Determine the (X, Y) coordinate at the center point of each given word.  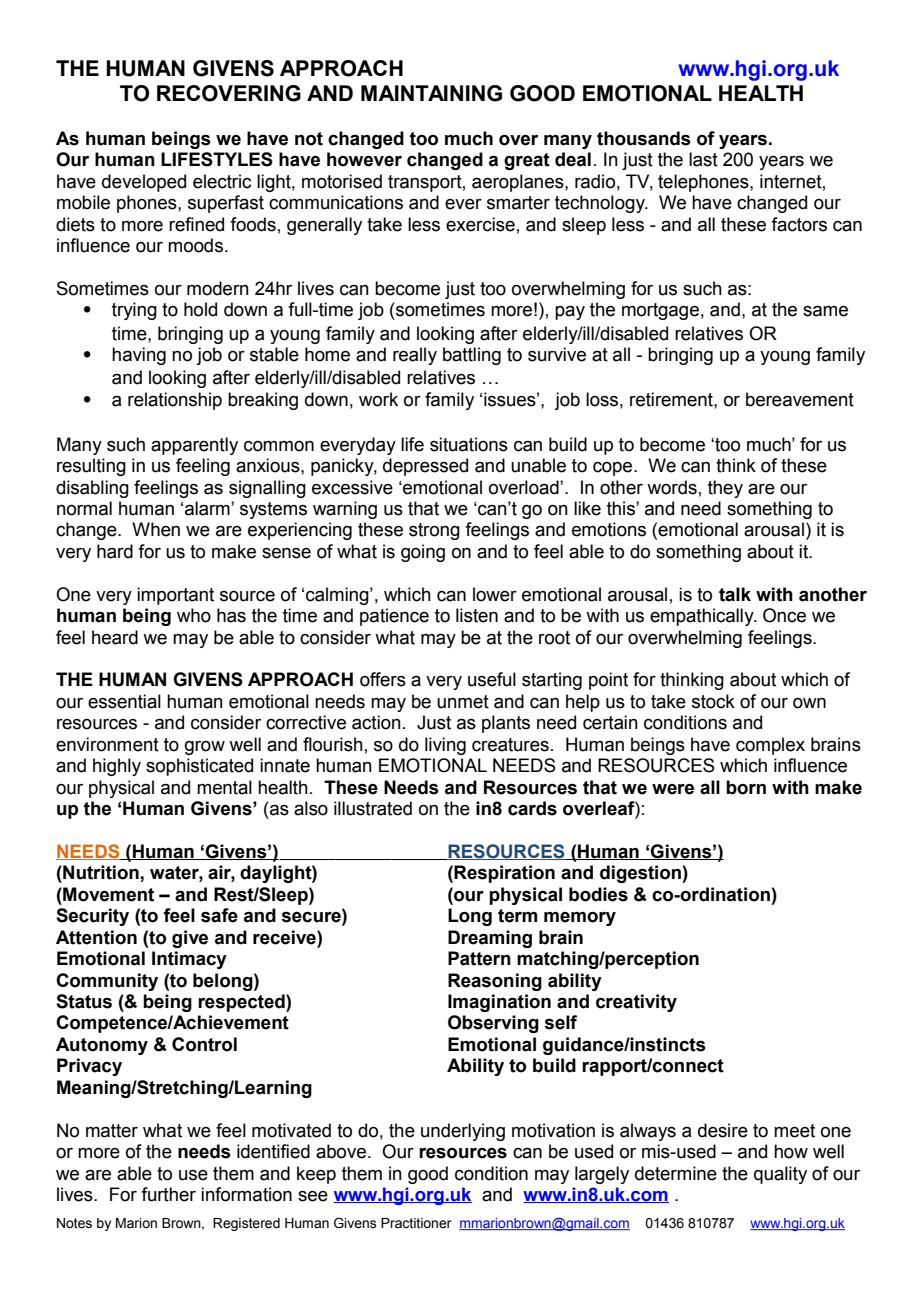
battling (472, 356)
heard (115, 637)
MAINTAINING (431, 93)
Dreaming (490, 939)
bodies (598, 894)
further (168, 1194)
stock (713, 701)
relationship (175, 401)
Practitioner (416, 1223)
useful (492, 679)
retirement (672, 399)
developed (144, 183)
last (703, 159)
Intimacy (189, 960)
